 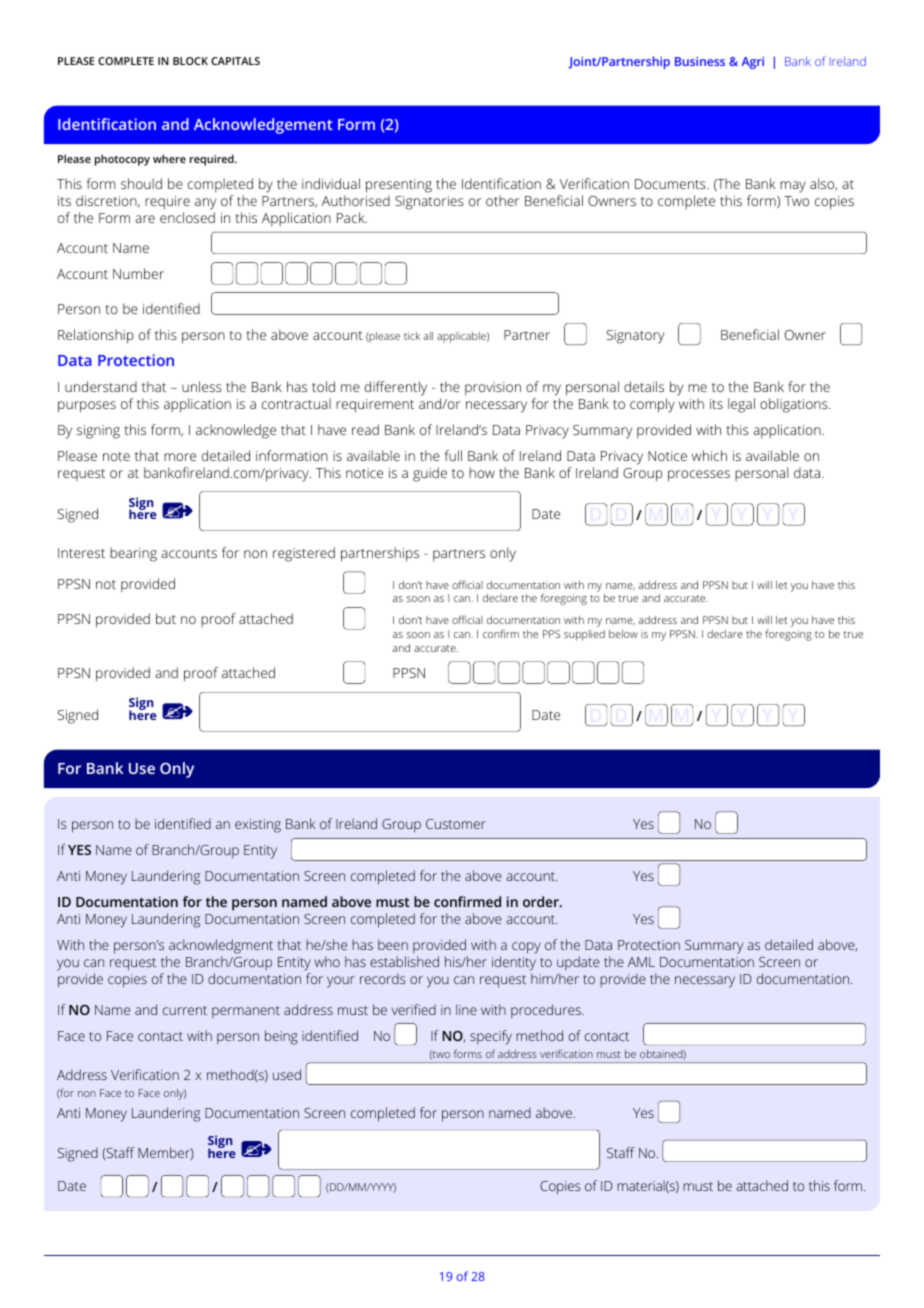 I want to click on all, so click(x=428, y=336).
